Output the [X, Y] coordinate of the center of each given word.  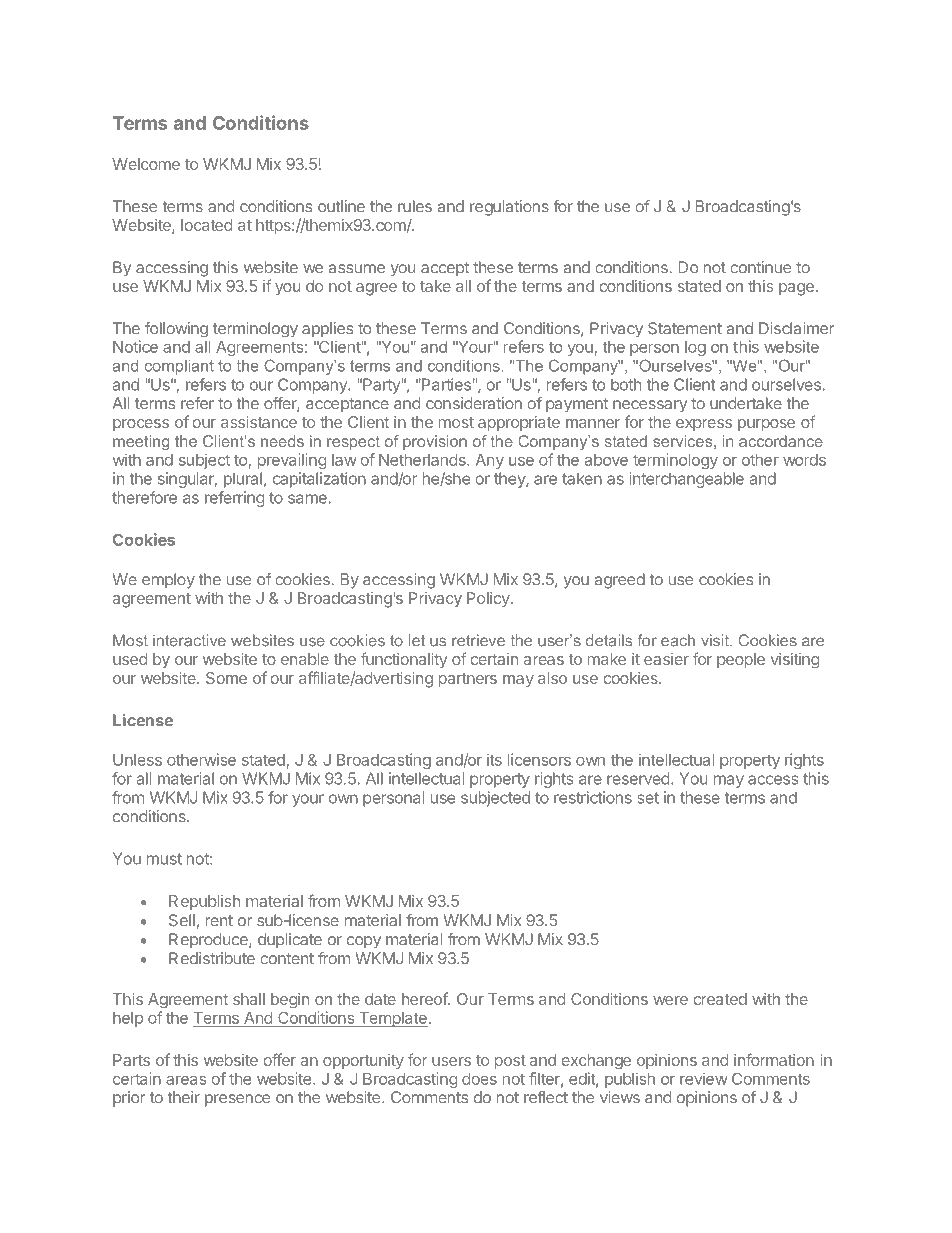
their [184, 1097]
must [164, 859]
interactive [189, 640]
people [741, 660]
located [206, 225]
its [494, 759]
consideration [474, 403]
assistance [259, 422]
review [704, 1078]
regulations [509, 208]
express [704, 425]
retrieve [478, 640]
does [479, 1079]
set [648, 798]
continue [760, 267]
